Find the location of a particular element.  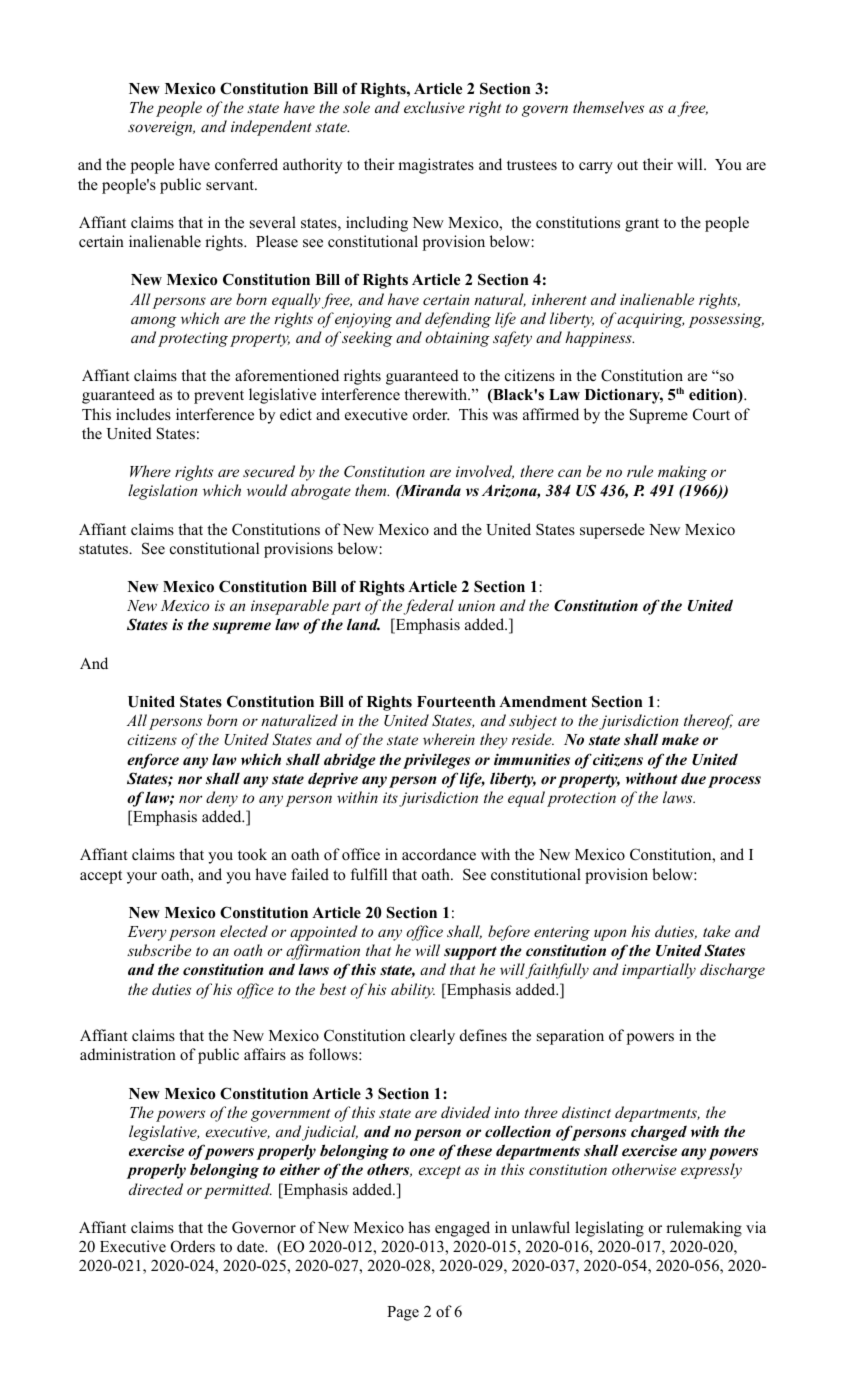

directed is located at coordinates (156, 1189).
